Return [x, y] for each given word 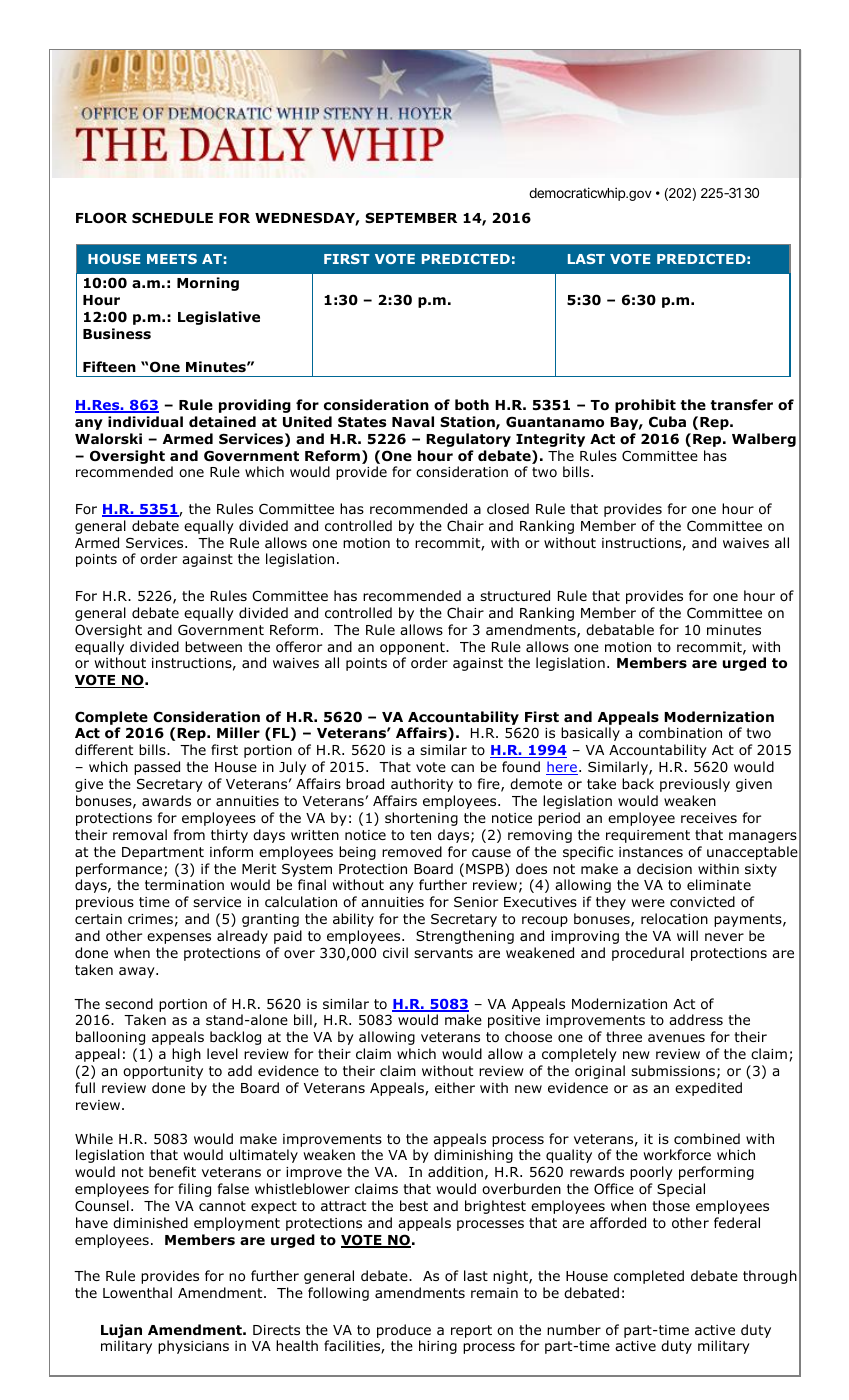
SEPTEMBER [411, 217]
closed [508, 509]
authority [422, 785]
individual [145, 421]
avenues [676, 1038]
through [770, 1277]
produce [404, 1331]
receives [709, 818]
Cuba [667, 421]
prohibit [645, 406]
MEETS [172, 259]
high [186, 1055]
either [455, 1087]
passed [157, 768]
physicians [193, 1347]
